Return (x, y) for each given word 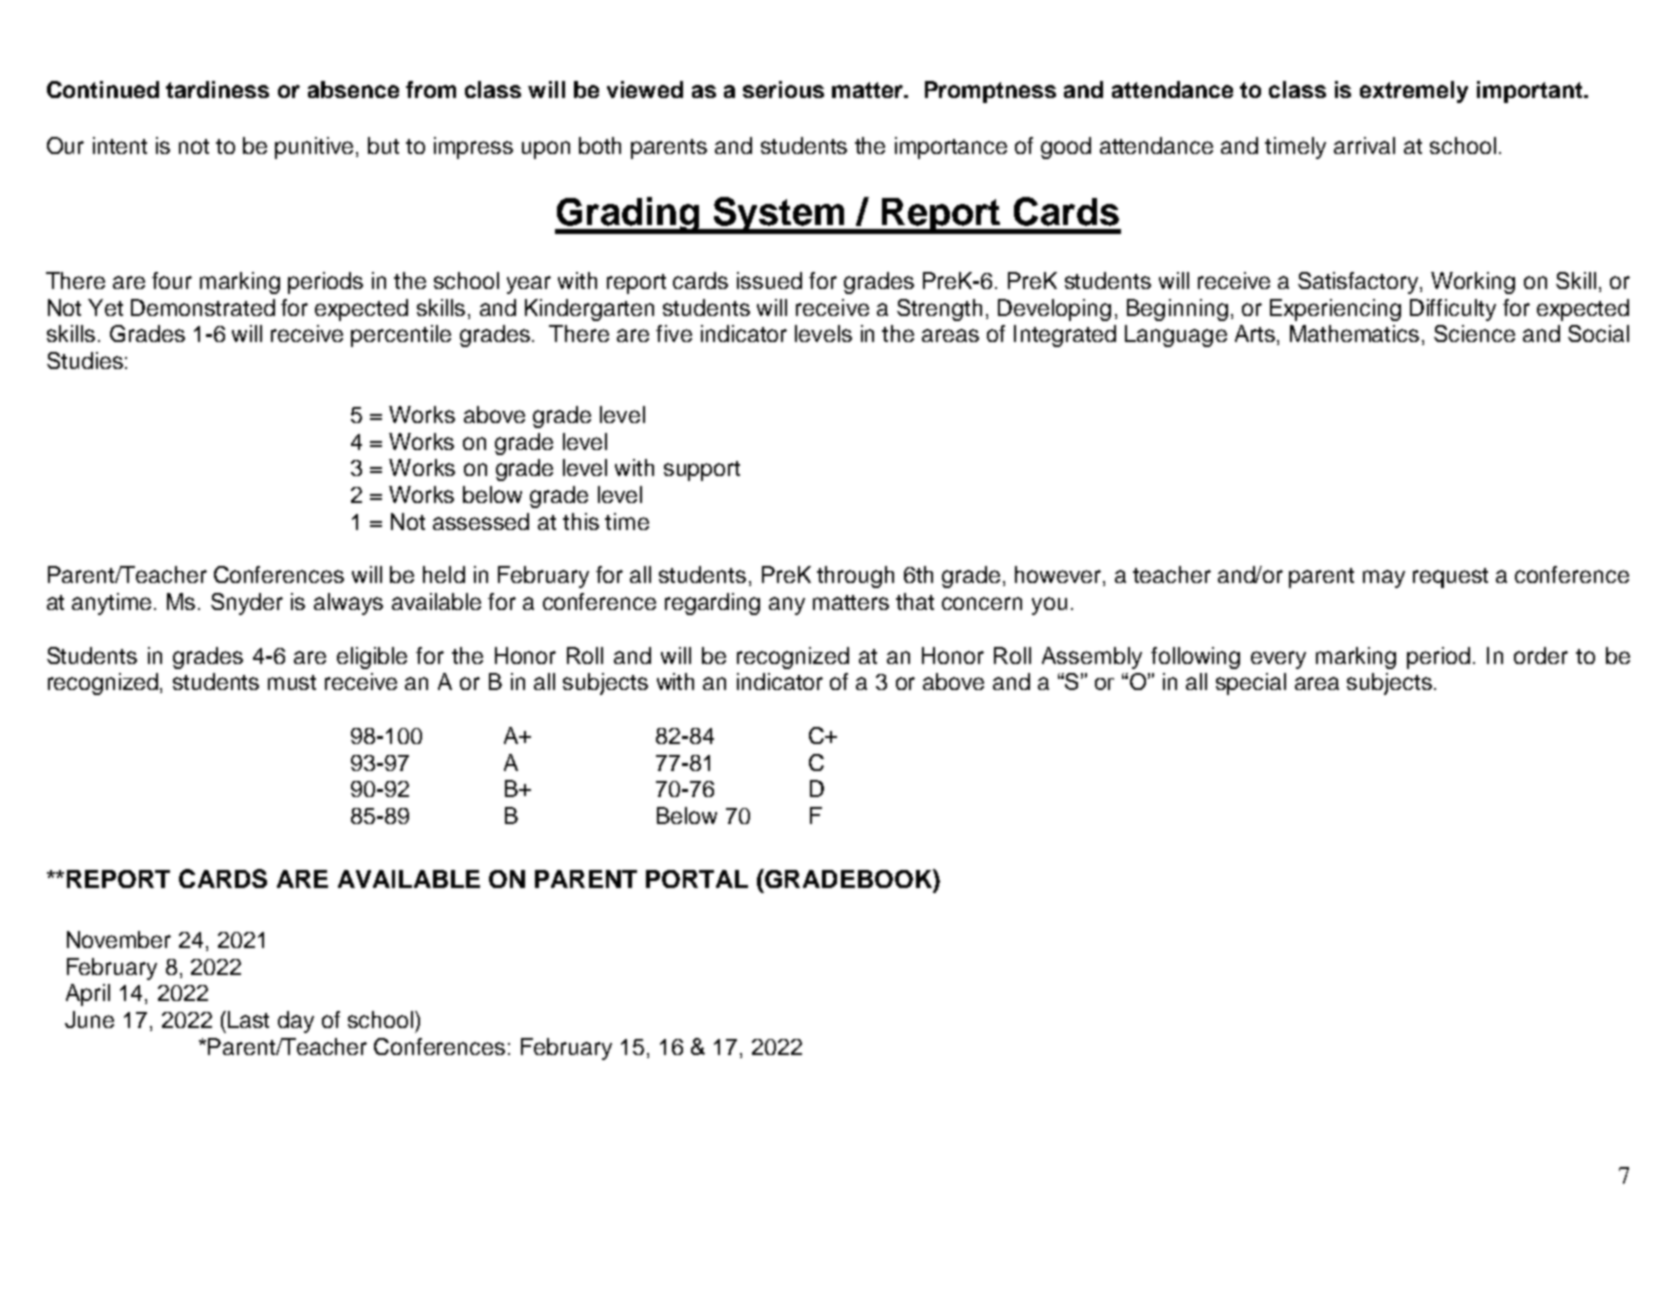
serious (783, 89)
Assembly (1092, 658)
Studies (85, 360)
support (702, 471)
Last (248, 1019)
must (292, 682)
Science (1474, 333)
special (1251, 684)
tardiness (217, 89)
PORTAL (697, 879)
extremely (1414, 92)
